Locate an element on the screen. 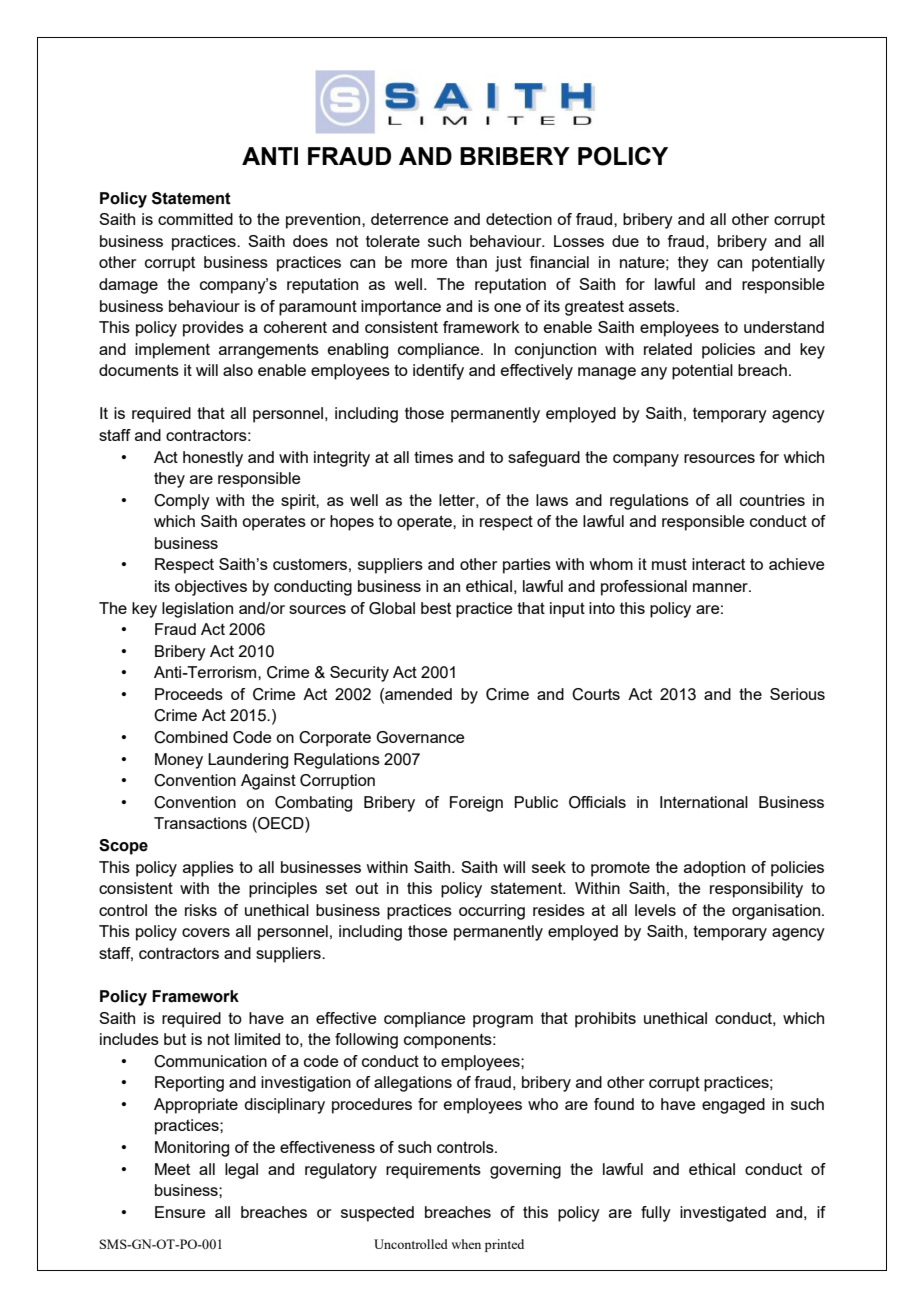 This screenshot has height=1308, width=924. Comply is located at coordinates (182, 502).
